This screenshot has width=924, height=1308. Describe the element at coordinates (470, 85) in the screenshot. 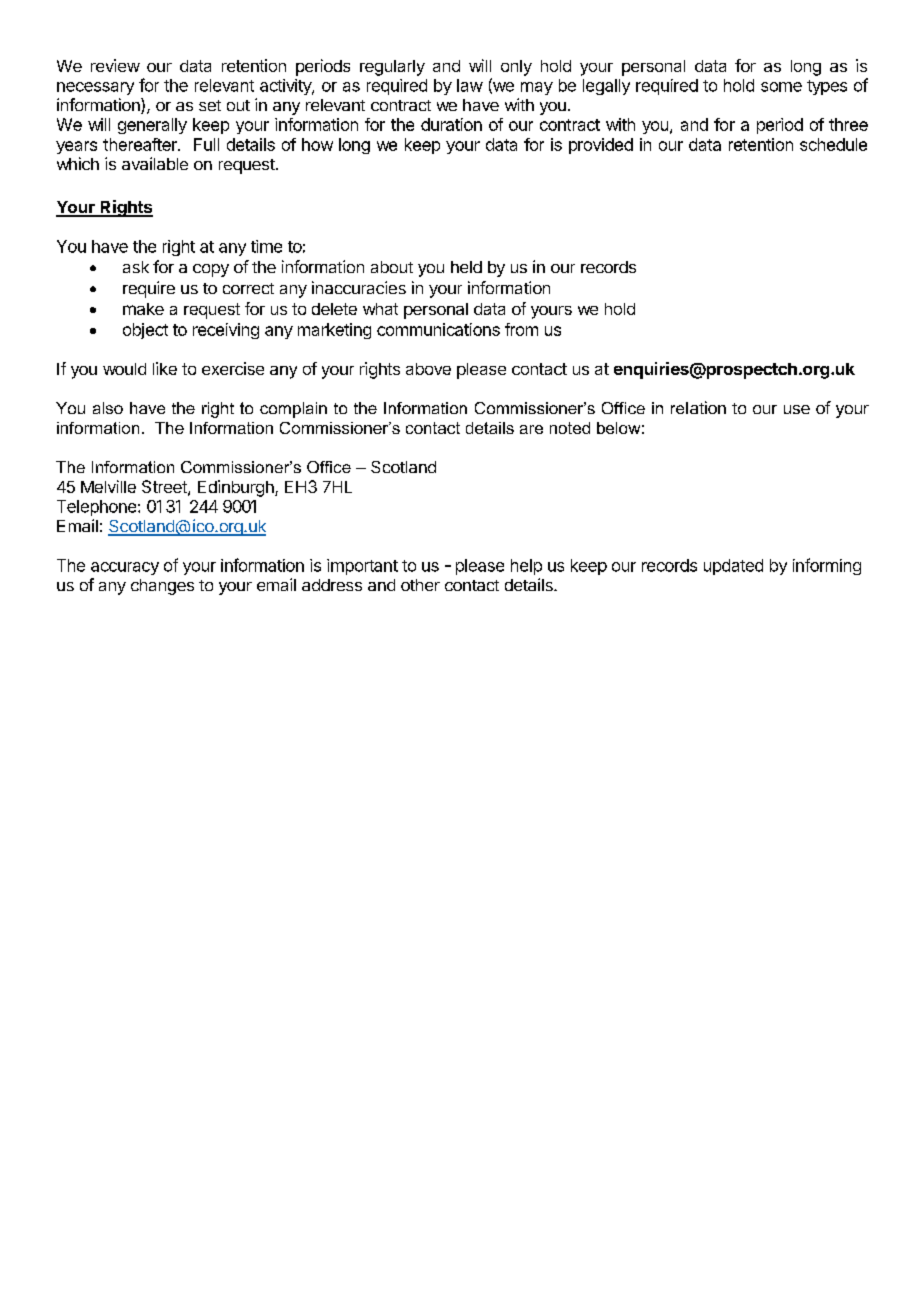

I see `law` at that location.
